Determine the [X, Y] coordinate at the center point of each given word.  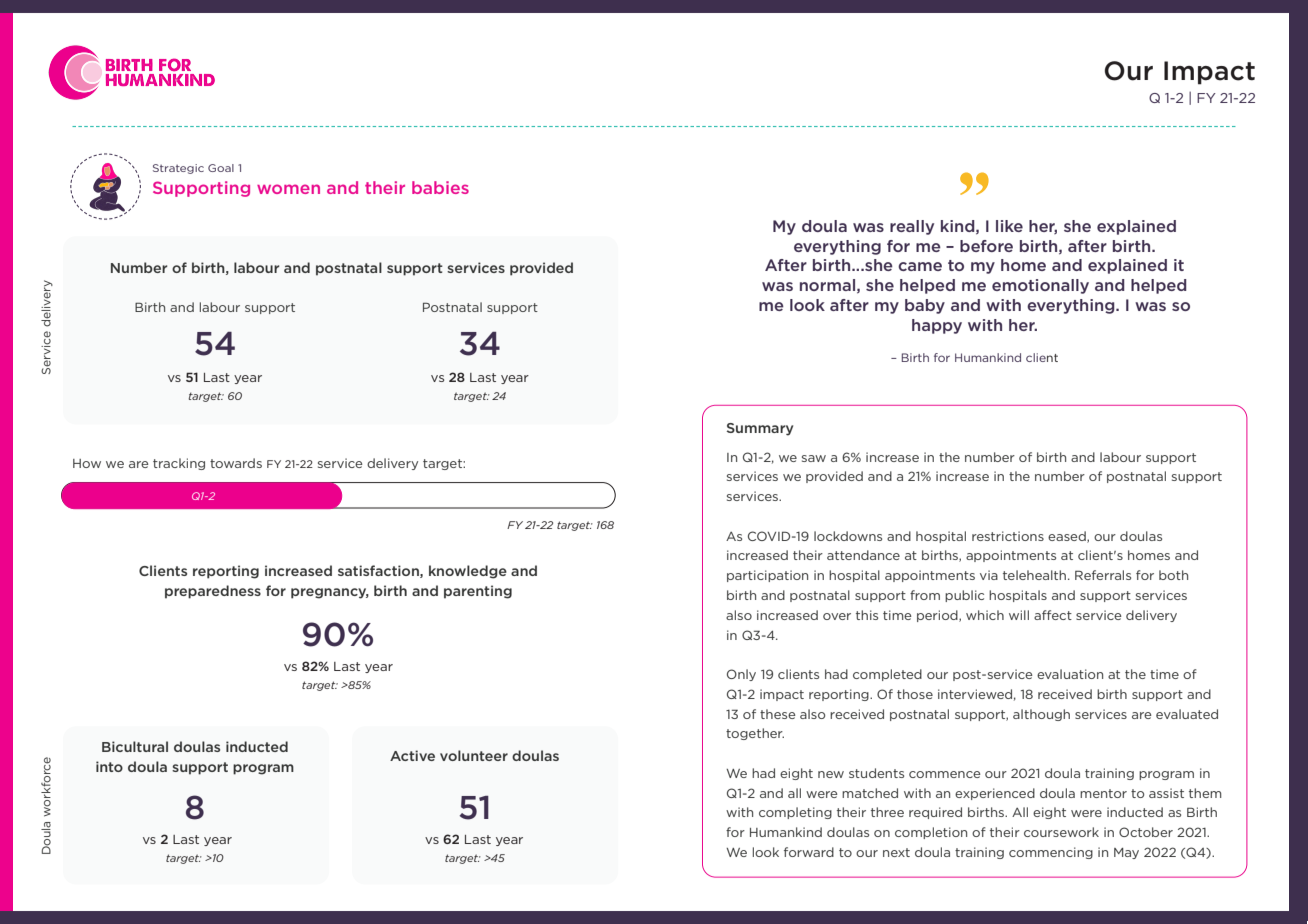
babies [440, 187]
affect [1053, 615]
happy [937, 326]
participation [767, 576]
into [109, 766]
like [1009, 226]
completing [795, 813]
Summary [760, 429]
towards [236, 463]
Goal [221, 168]
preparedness [213, 592]
